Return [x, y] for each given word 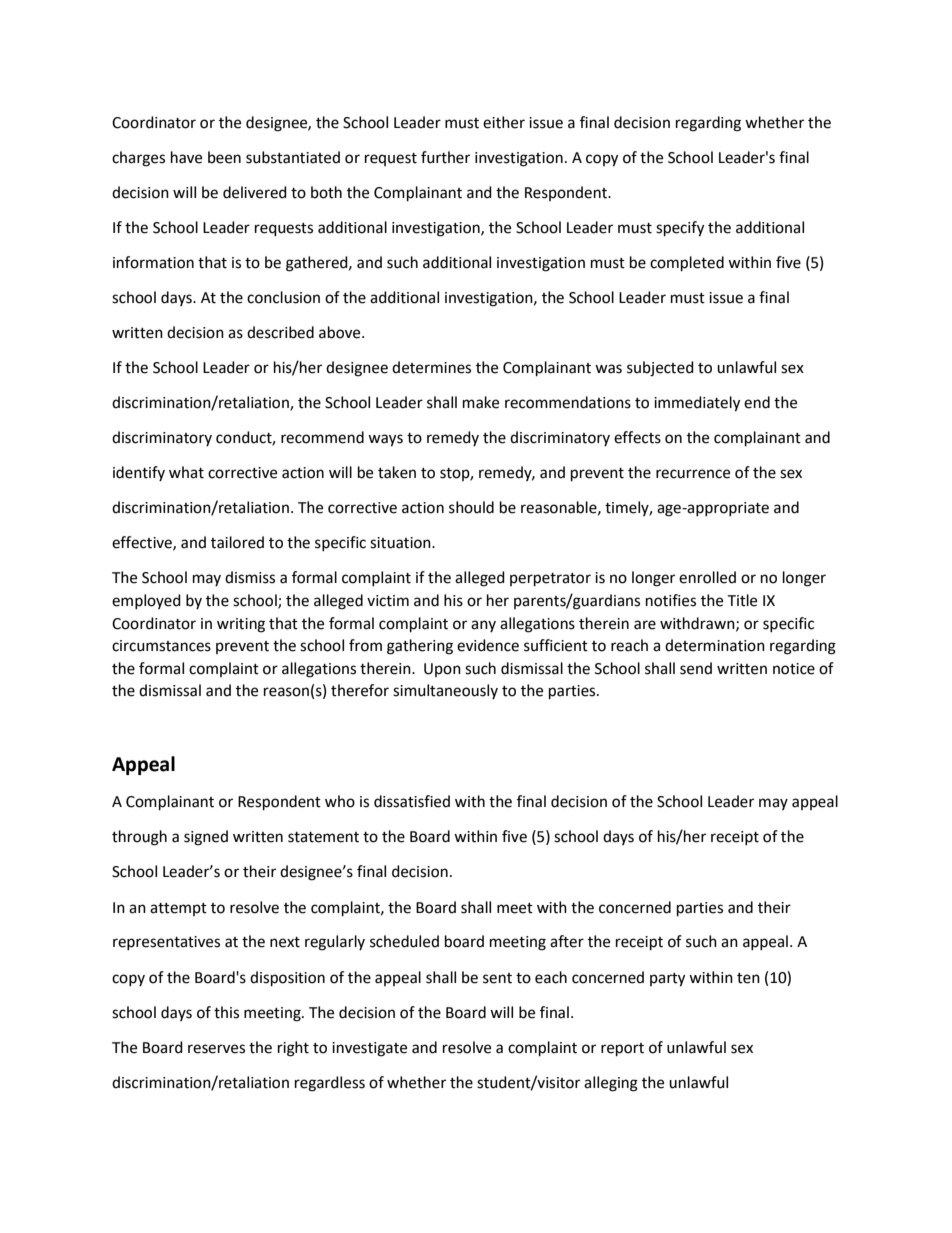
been [224, 157]
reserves [216, 1049]
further [445, 157]
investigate [369, 1049]
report [622, 1050]
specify [680, 229]
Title [742, 600]
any [483, 626]
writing [241, 625]
